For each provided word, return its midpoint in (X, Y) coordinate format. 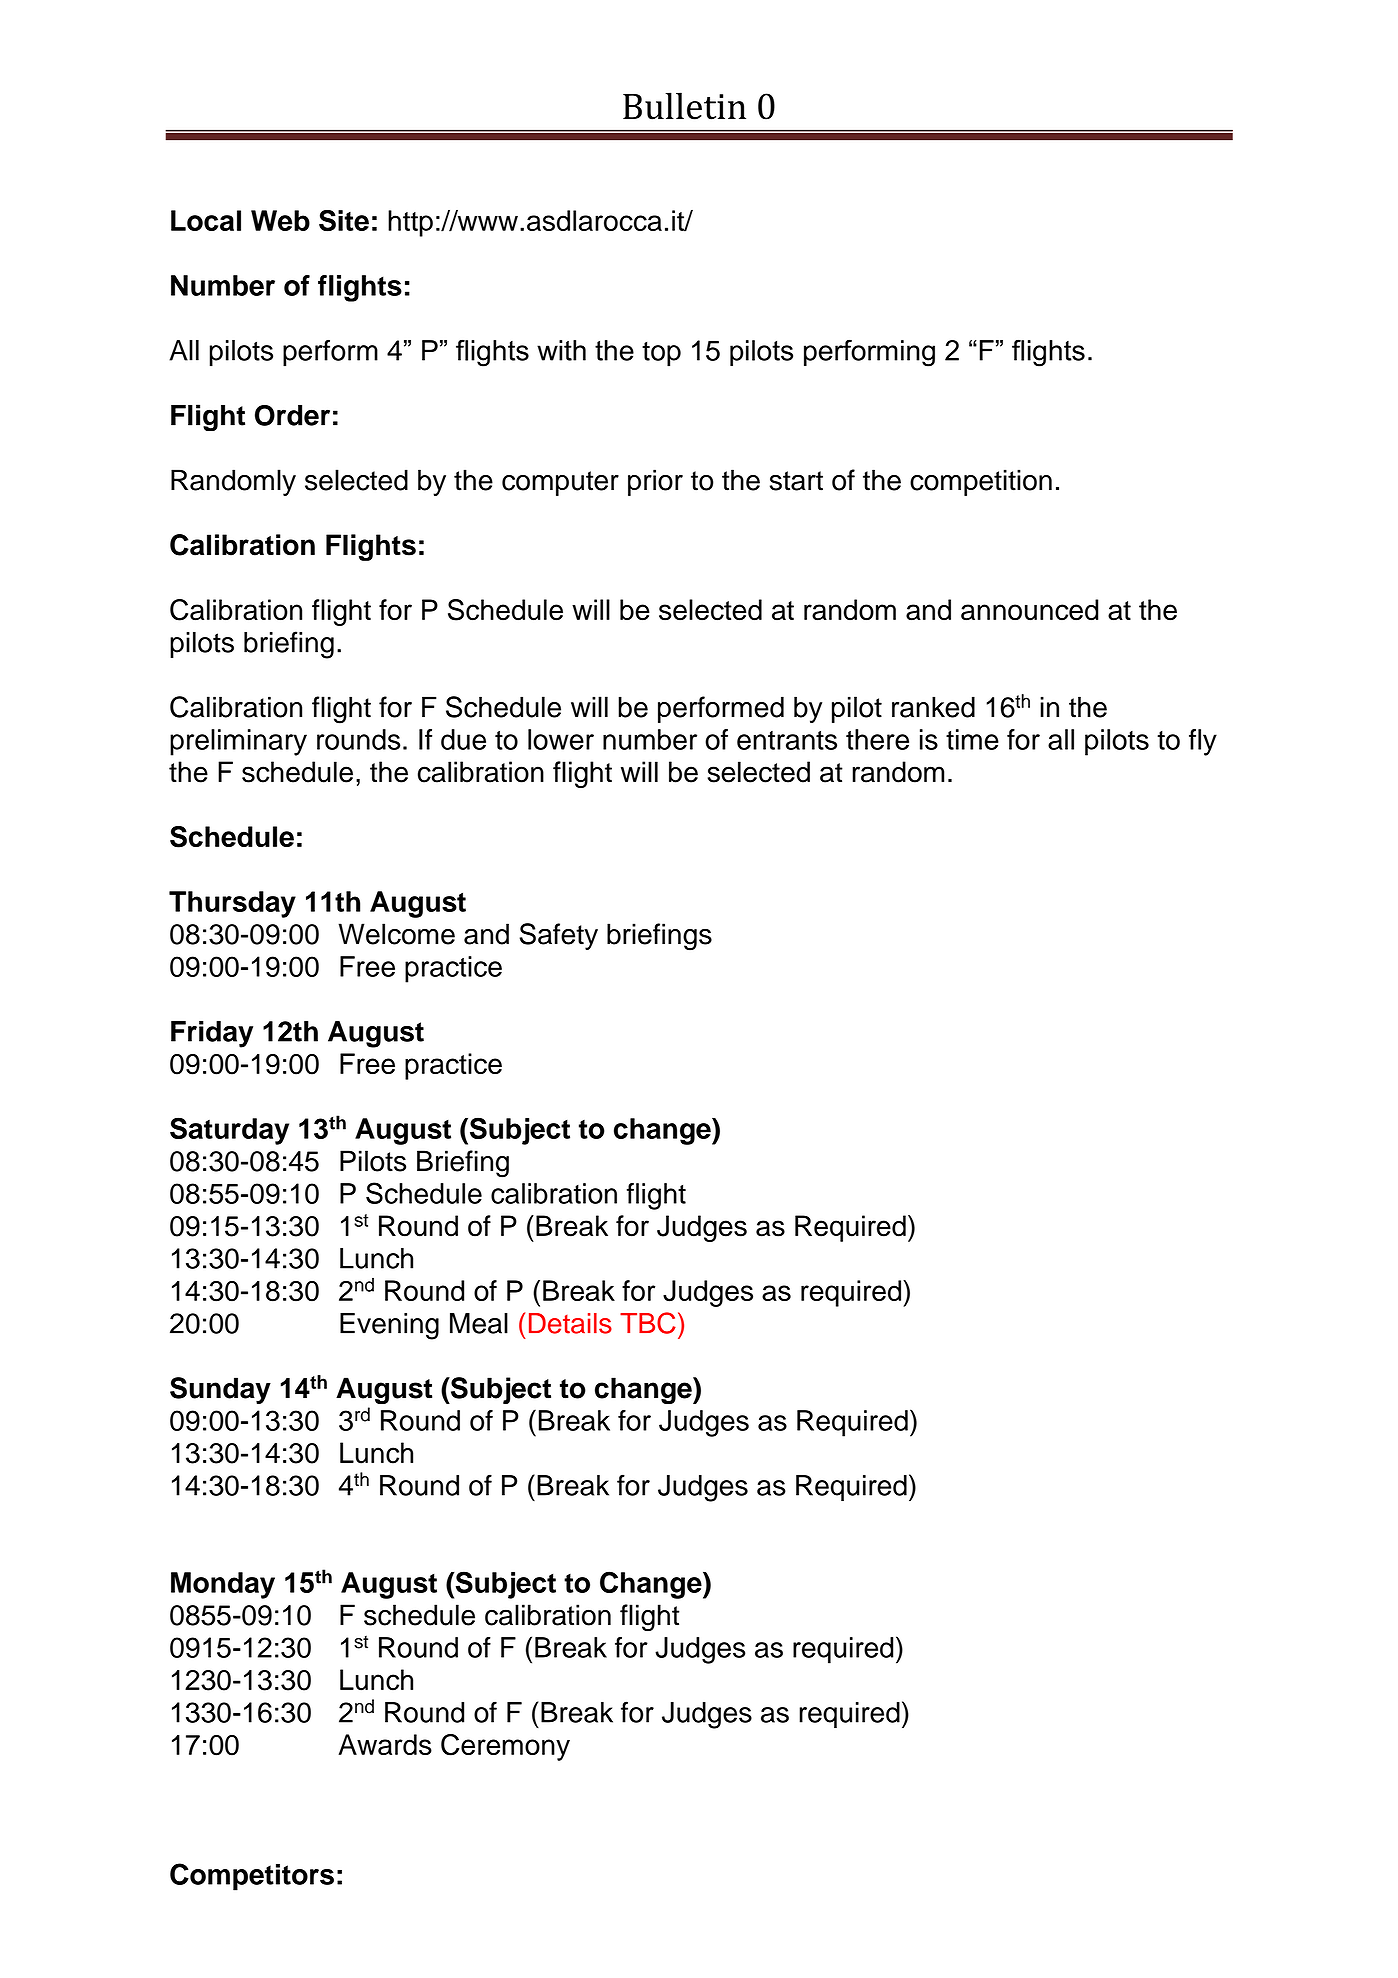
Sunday (220, 1390)
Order (292, 415)
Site (344, 221)
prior (655, 482)
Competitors (252, 1877)
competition (981, 482)
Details (570, 1323)
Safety (558, 936)
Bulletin (684, 106)
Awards (385, 1744)
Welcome (396, 934)
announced (1029, 610)
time (972, 739)
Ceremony (505, 1747)
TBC (648, 1323)
